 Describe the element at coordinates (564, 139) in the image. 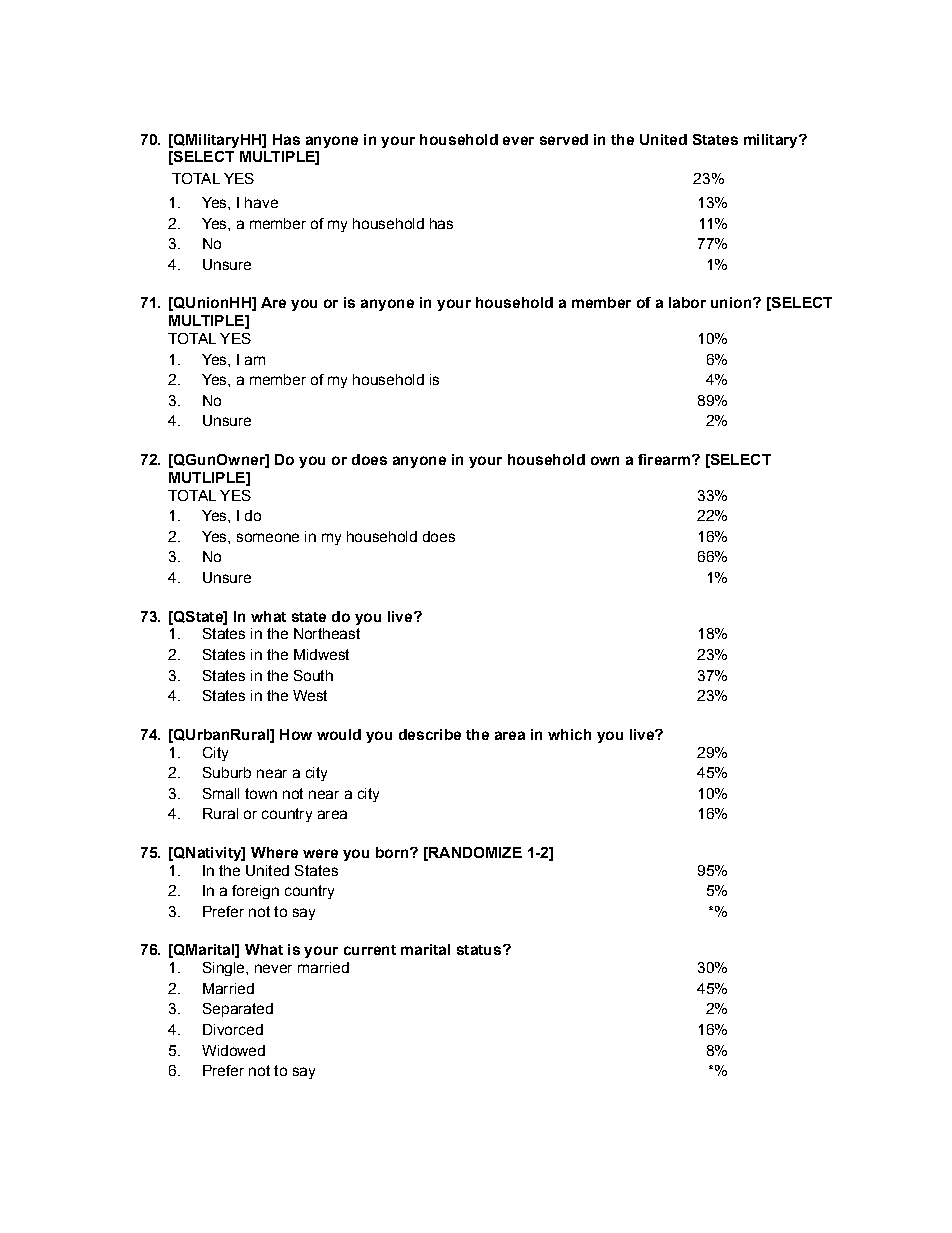

I see `served` at that location.
